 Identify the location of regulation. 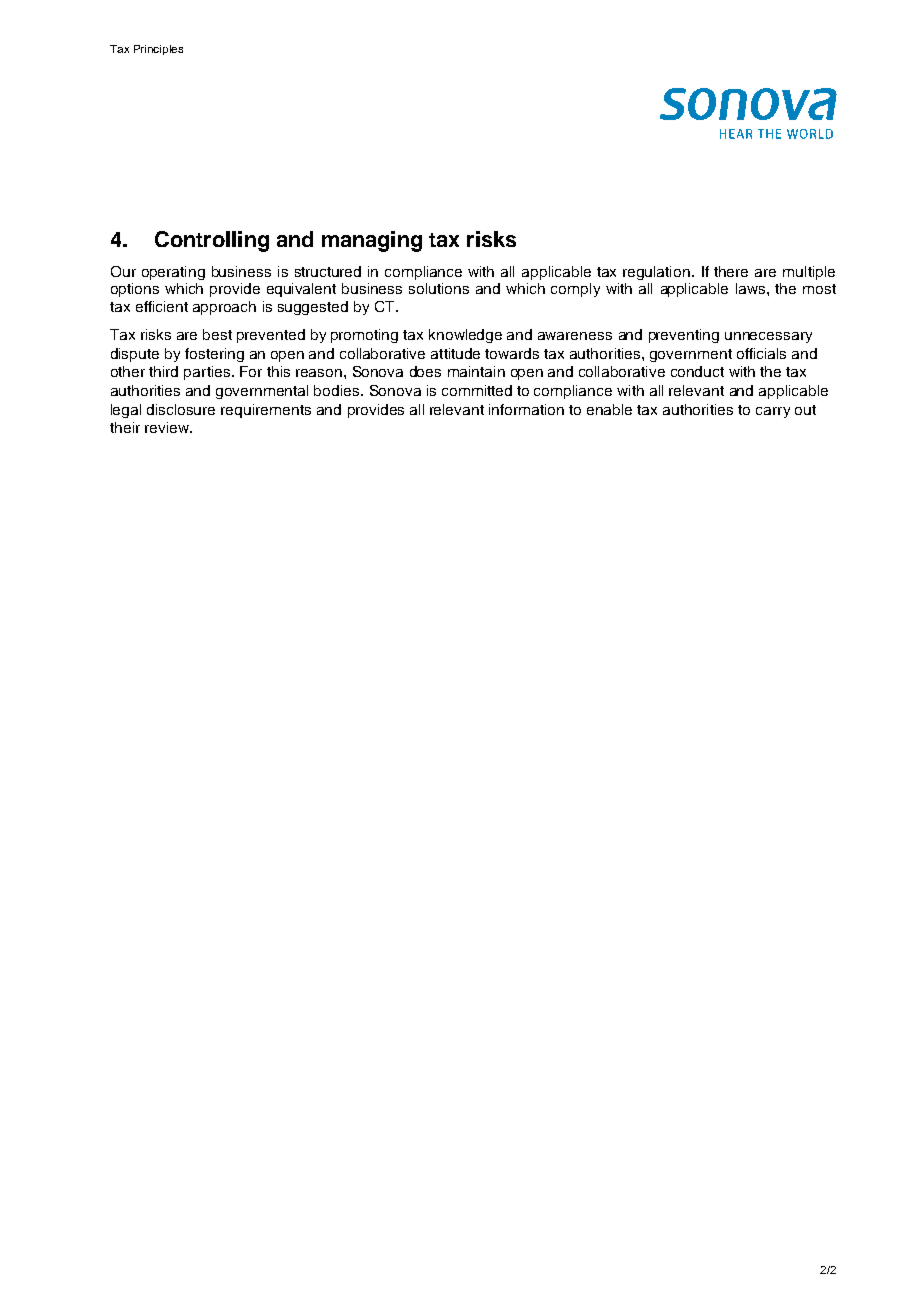
(656, 273).
